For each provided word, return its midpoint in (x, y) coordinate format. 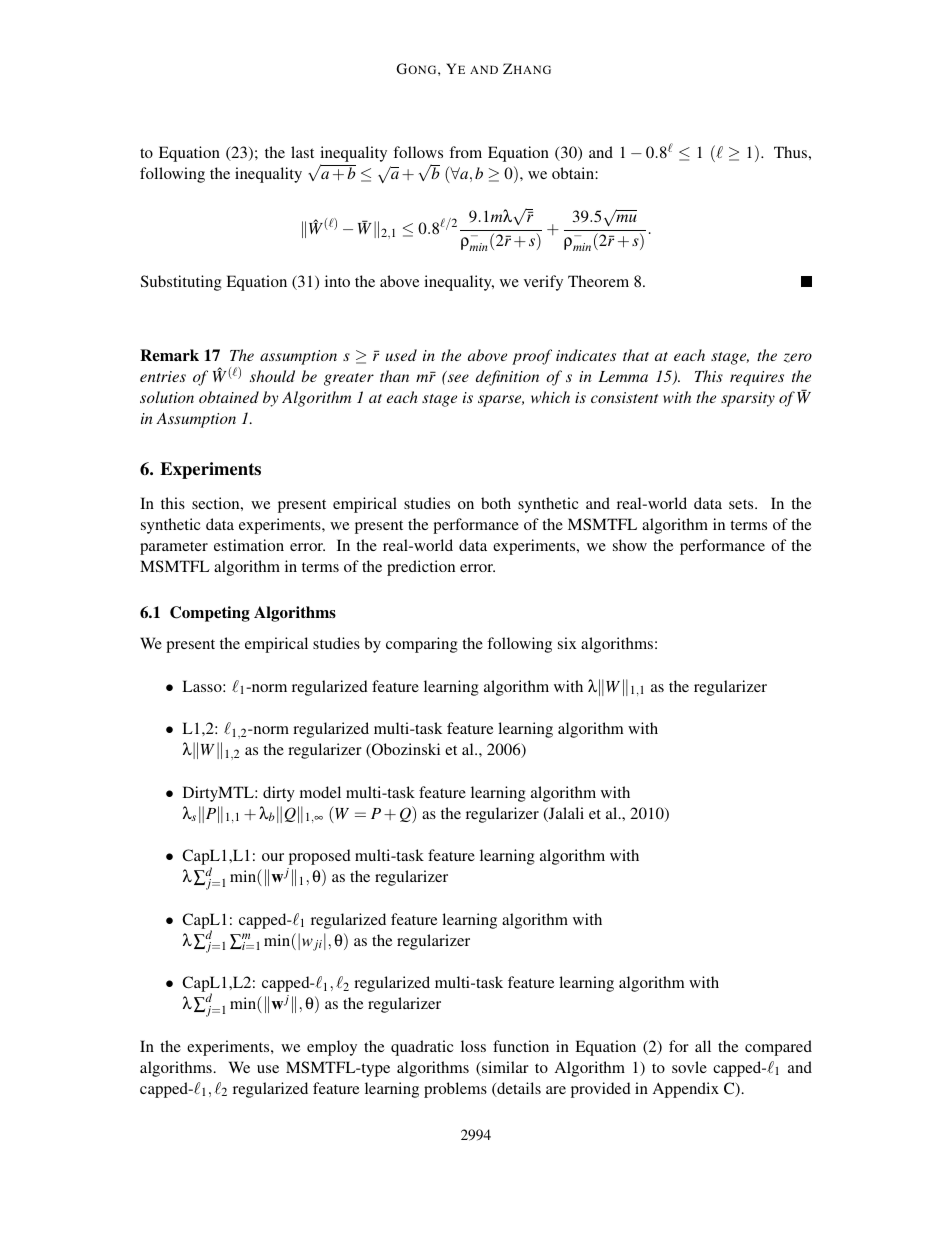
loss (473, 1046)
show (630, 545)
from (465, 152)
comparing (422, 645)
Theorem (598, 281)
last (302, 152)
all (703, 1046)
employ (332, 1048)
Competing (210, 614)
